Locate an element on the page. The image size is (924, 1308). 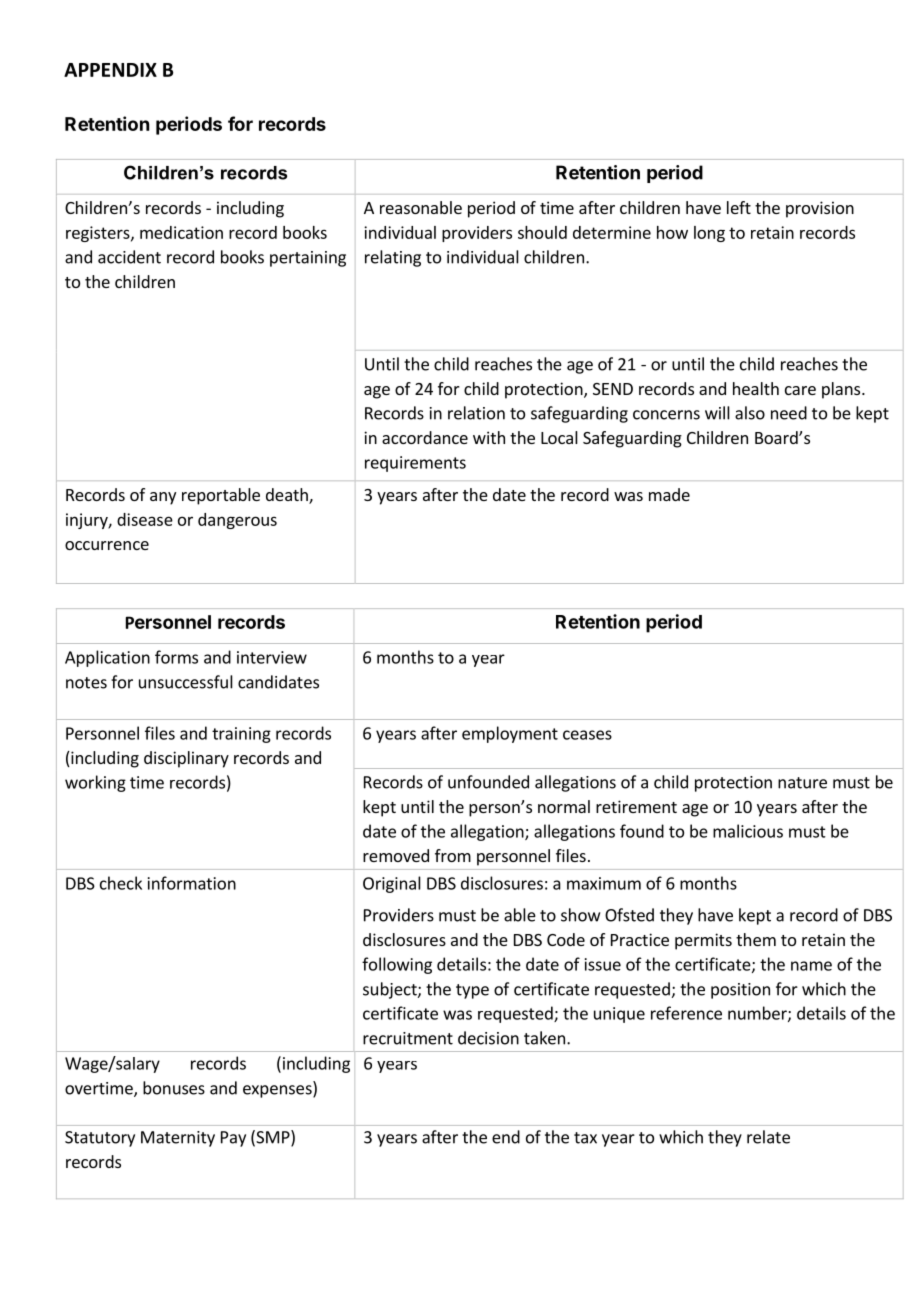
decision is located at coordinates (488, 1038).
